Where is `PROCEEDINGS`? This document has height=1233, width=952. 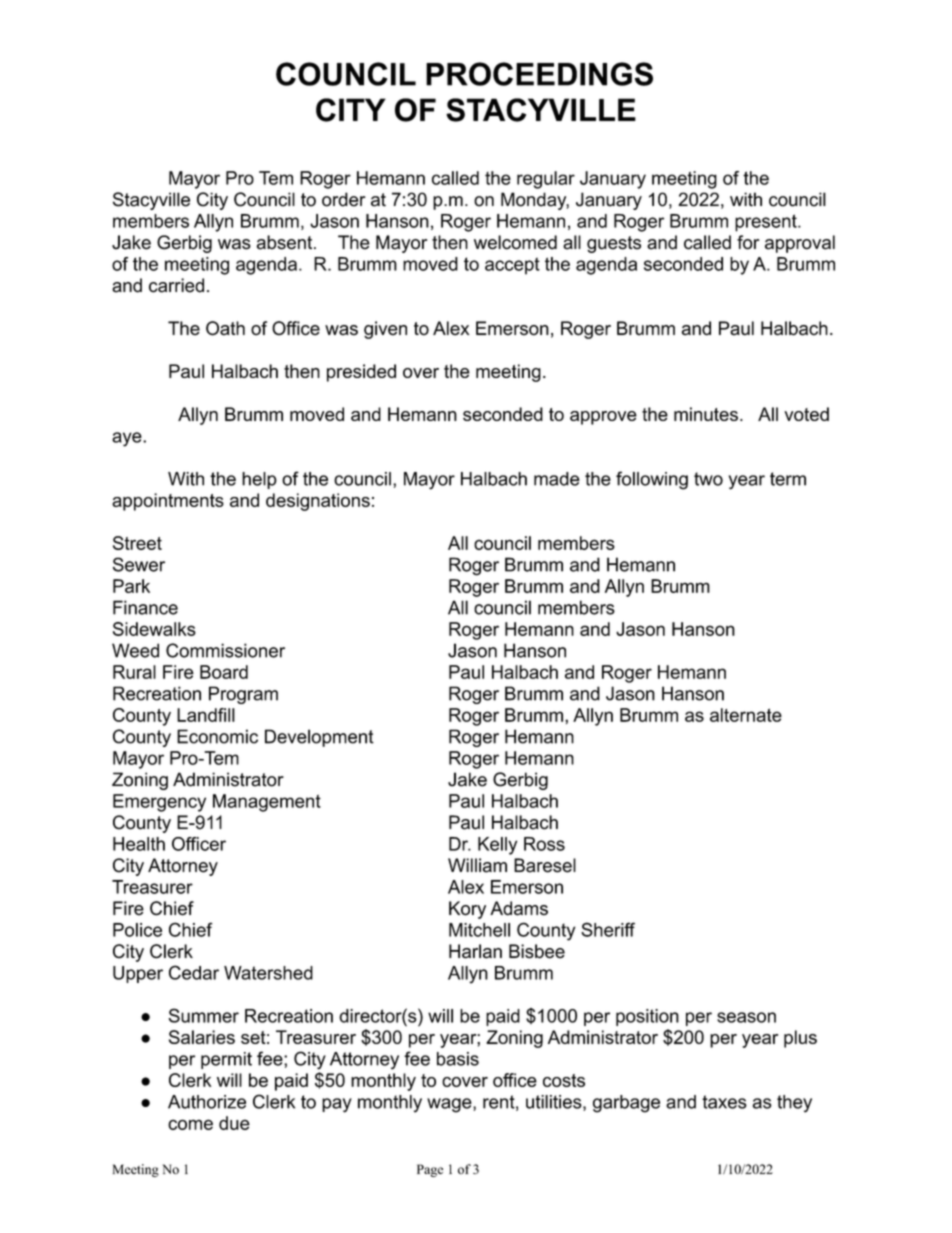 PROCEEDINGS is located at coordinates (539, 74).
